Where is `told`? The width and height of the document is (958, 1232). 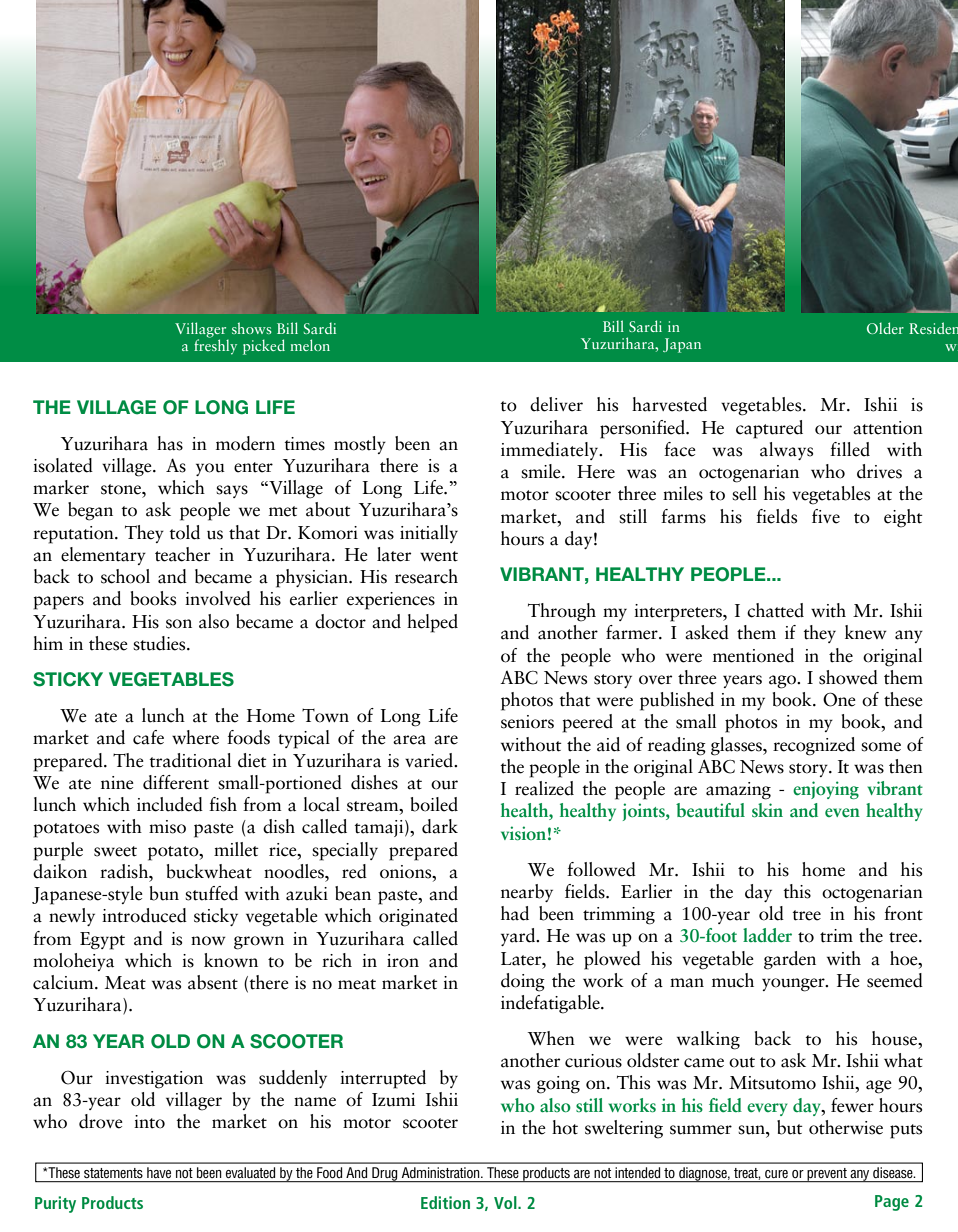
told is located at coordinates (184, 532).
